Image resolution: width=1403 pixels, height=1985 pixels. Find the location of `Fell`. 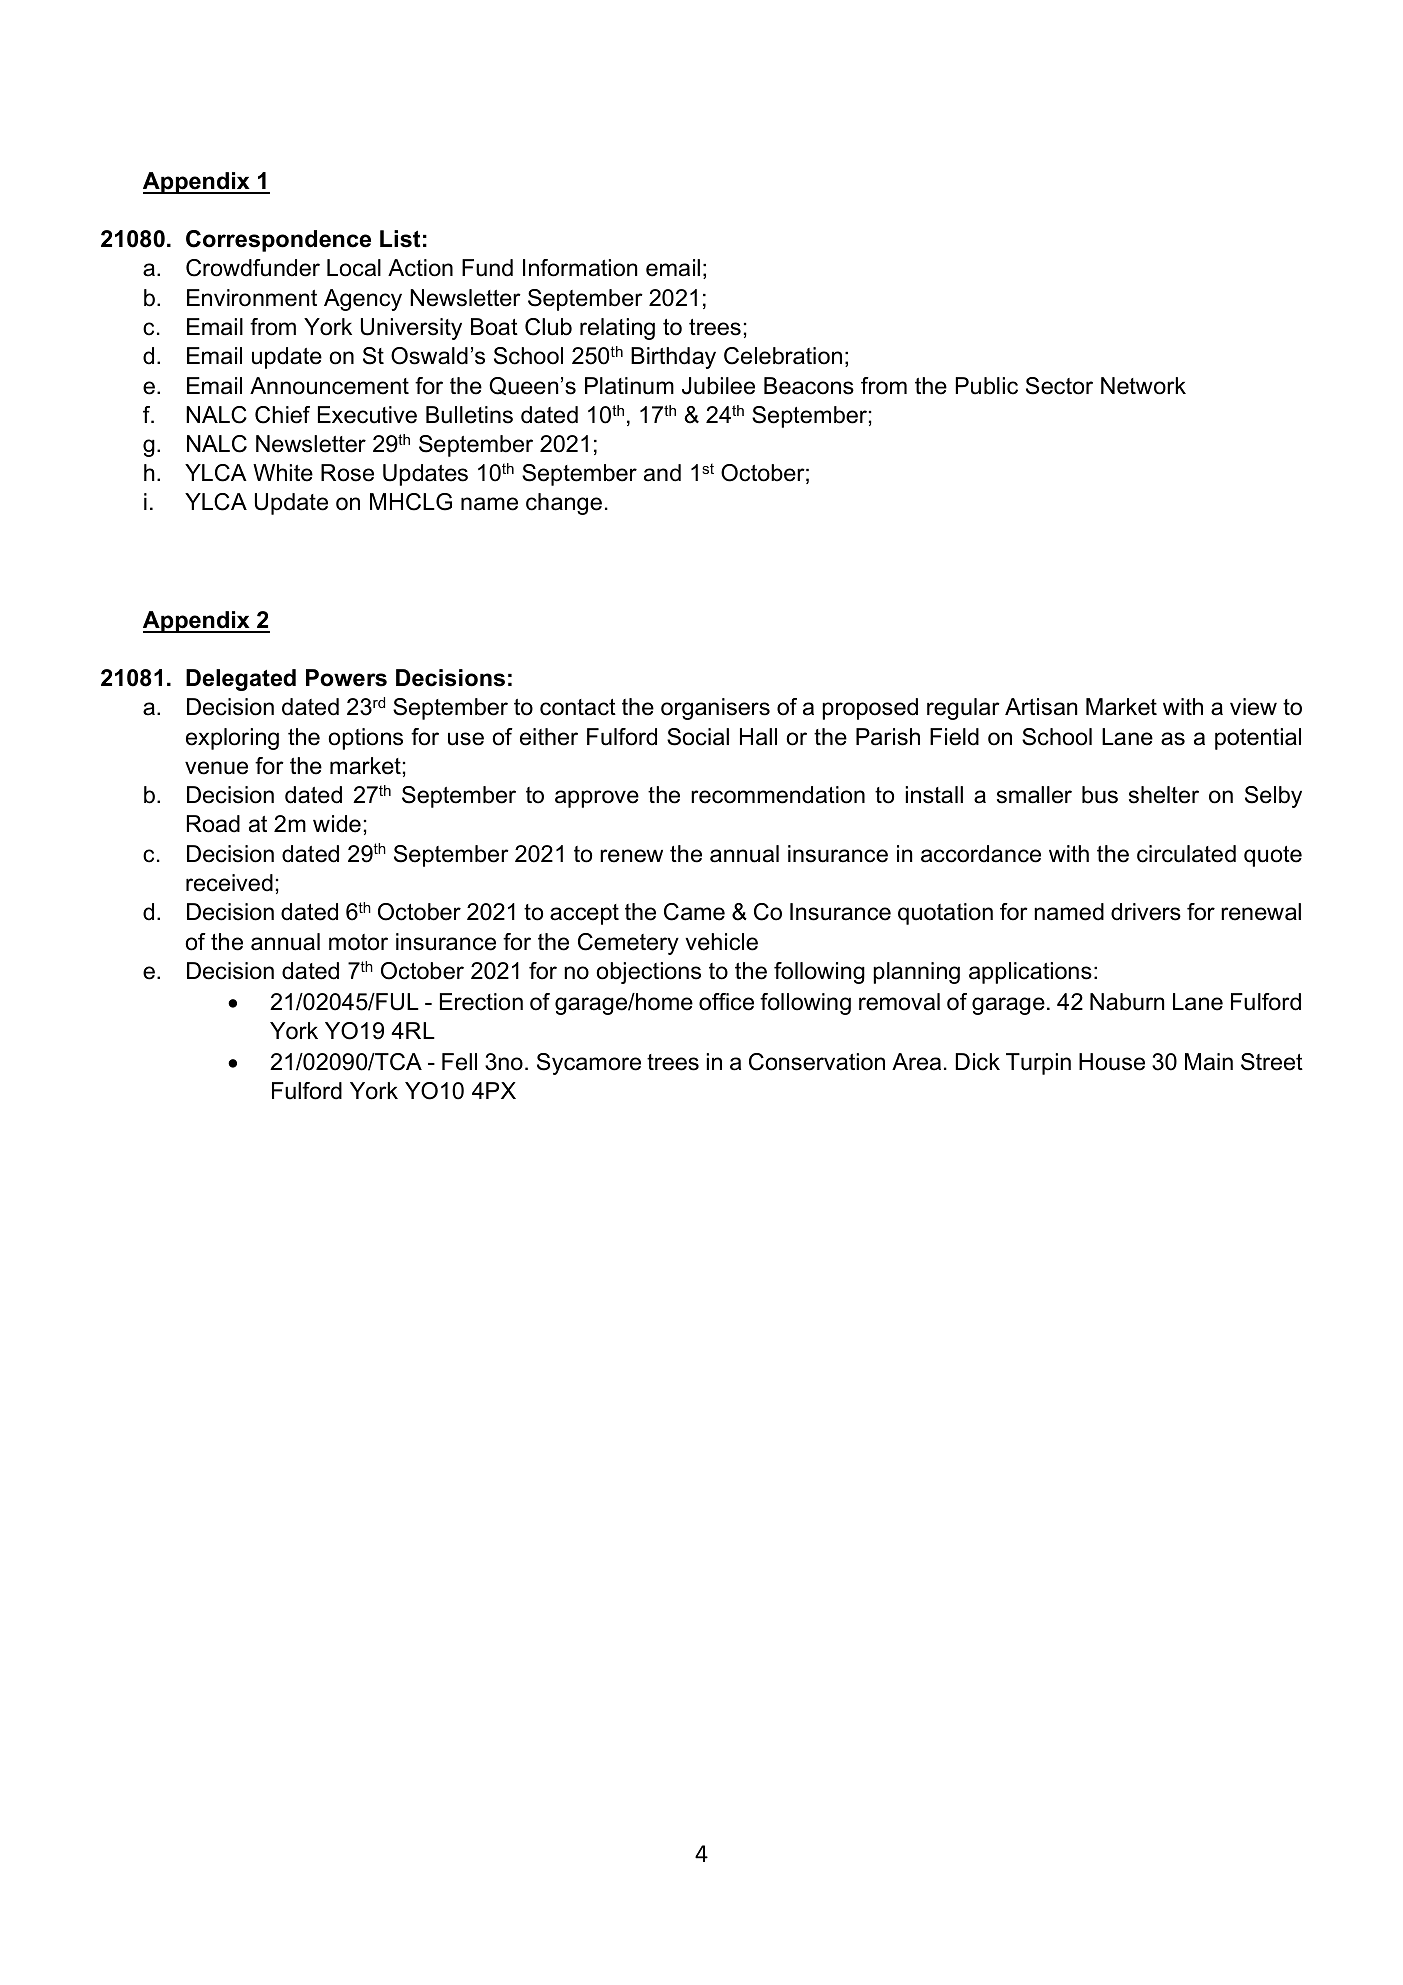

Fell is located at coordinates (459, 1062).
